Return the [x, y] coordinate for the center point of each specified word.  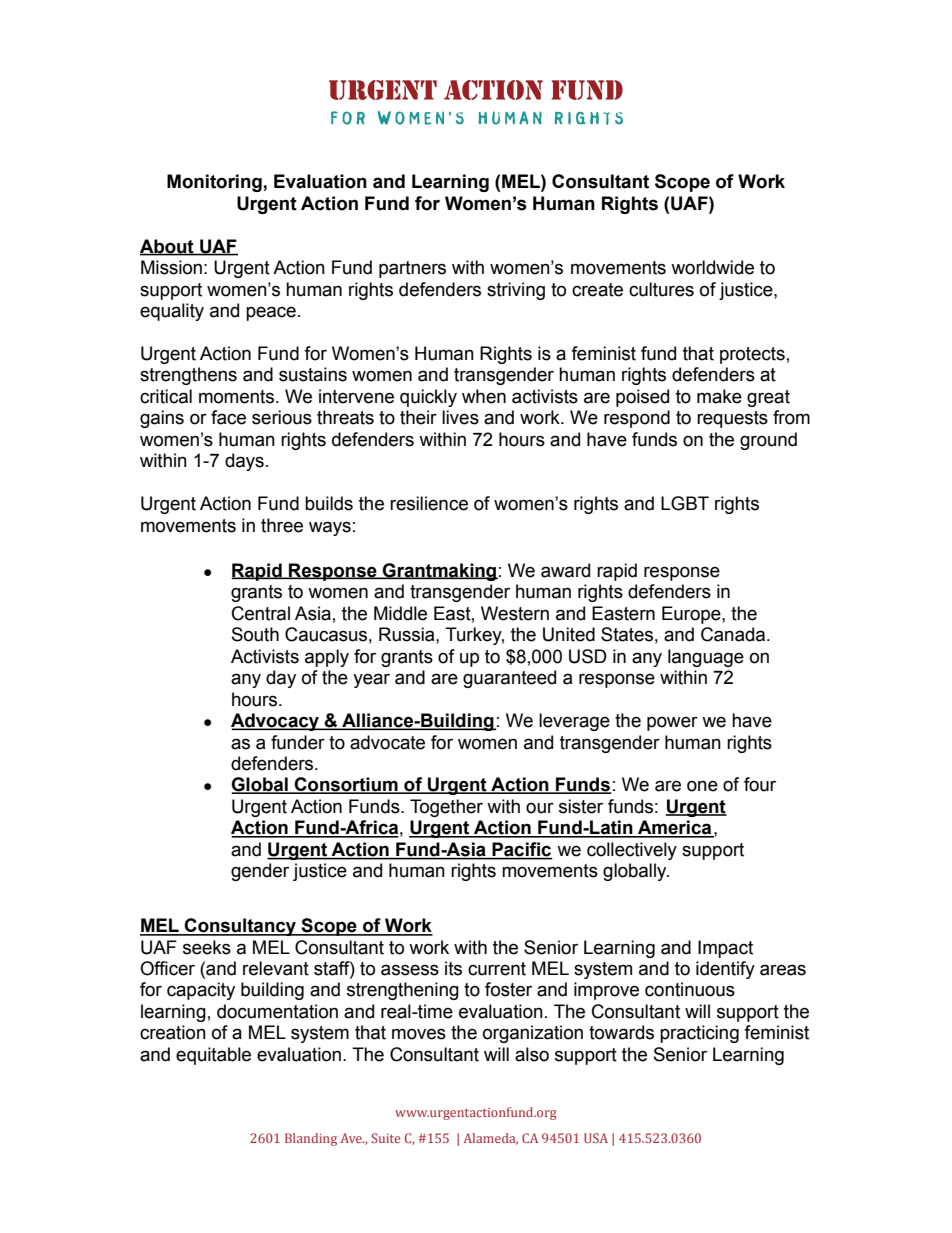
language [706, 658]
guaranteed [509, 679]
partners [412, 269]
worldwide [712, 267]
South [255, 634]
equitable [213, 1056]
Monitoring [215, 183]
